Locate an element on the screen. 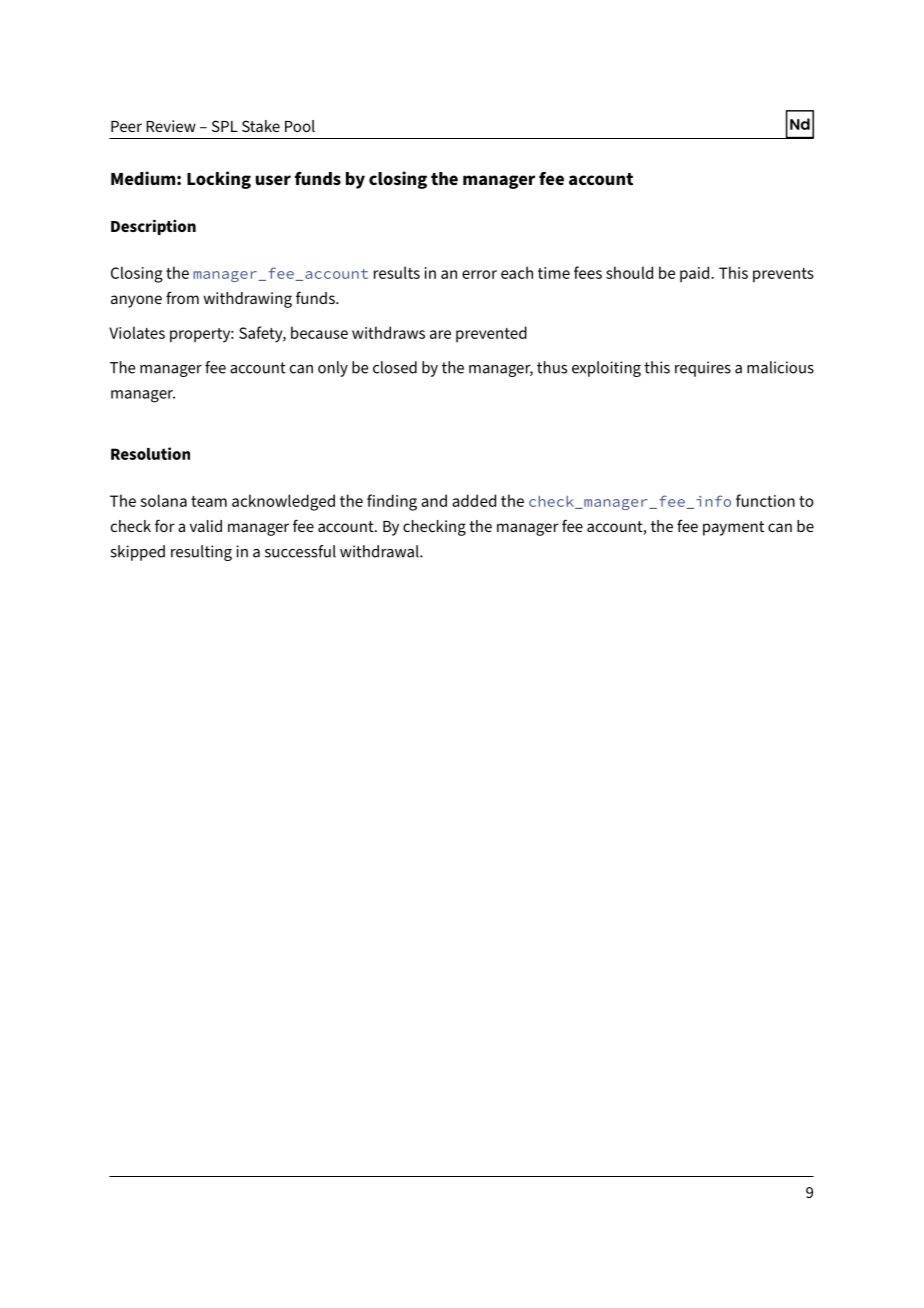 Image resolution: width=924 pixels, height=1308 pixels. resulting is located at coordinates (201, 553).
